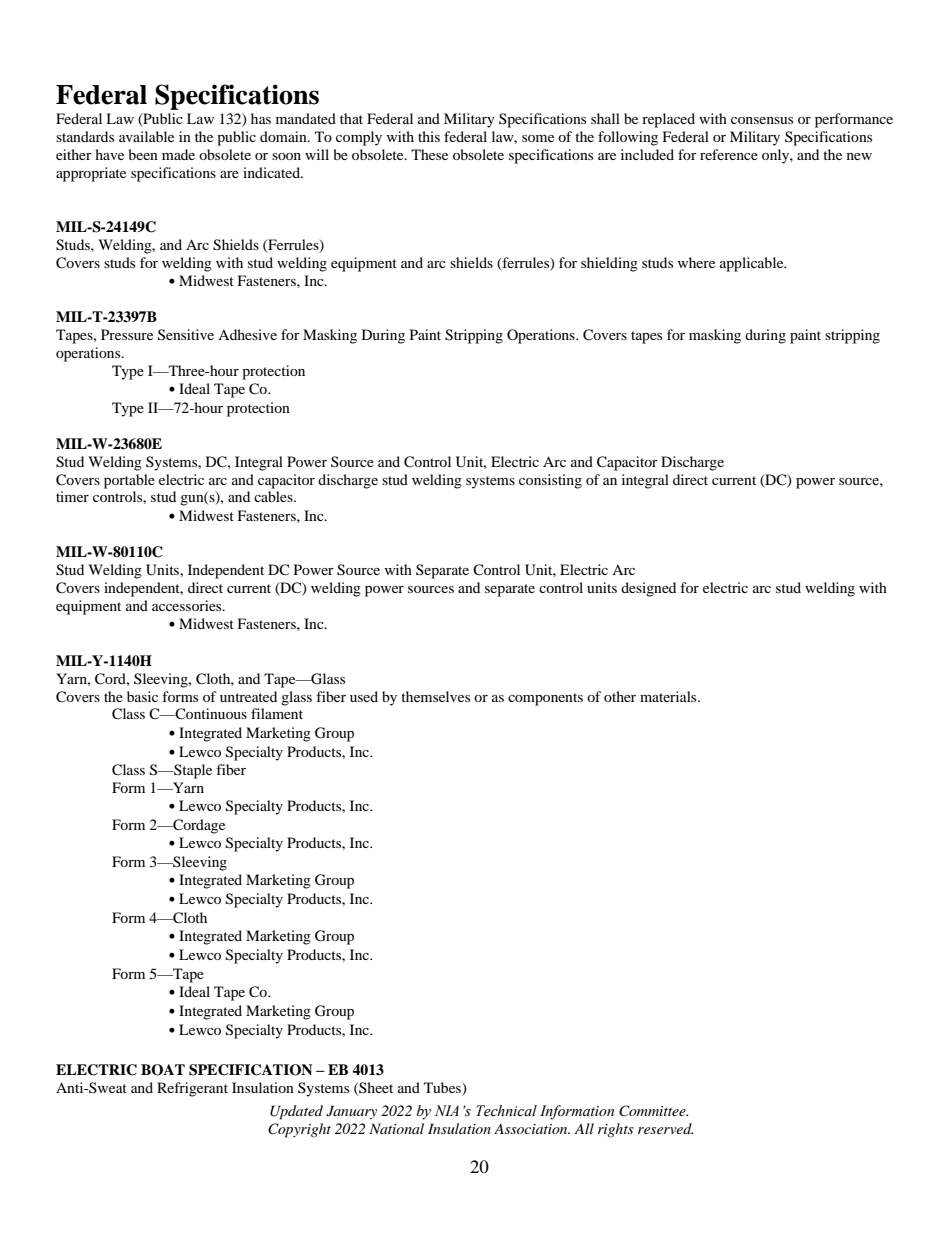 The height and width of the page is (1233, 952). I want to click on made, so click(178, 154).
